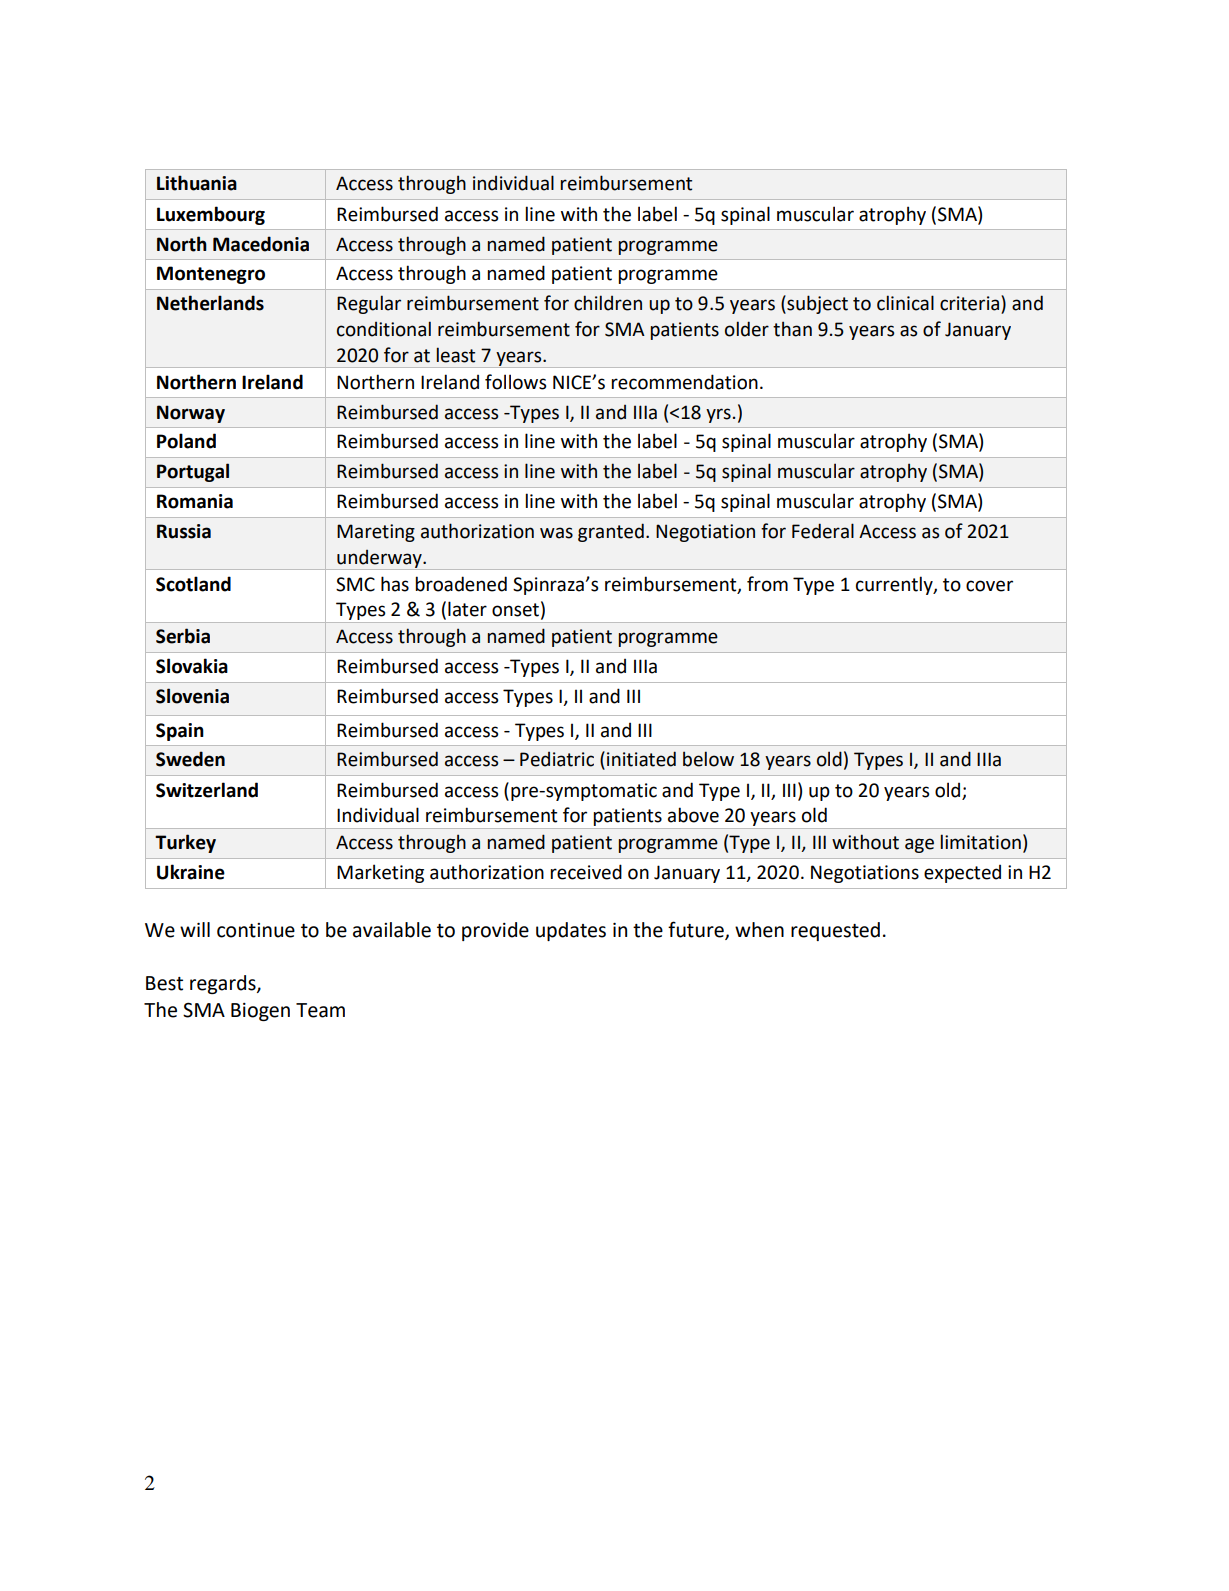 The height and width of the page is (1591, 1229). What do you see at coordinates (224, 984) in the page?
I see `regards` at bounding box center [224, 984].
